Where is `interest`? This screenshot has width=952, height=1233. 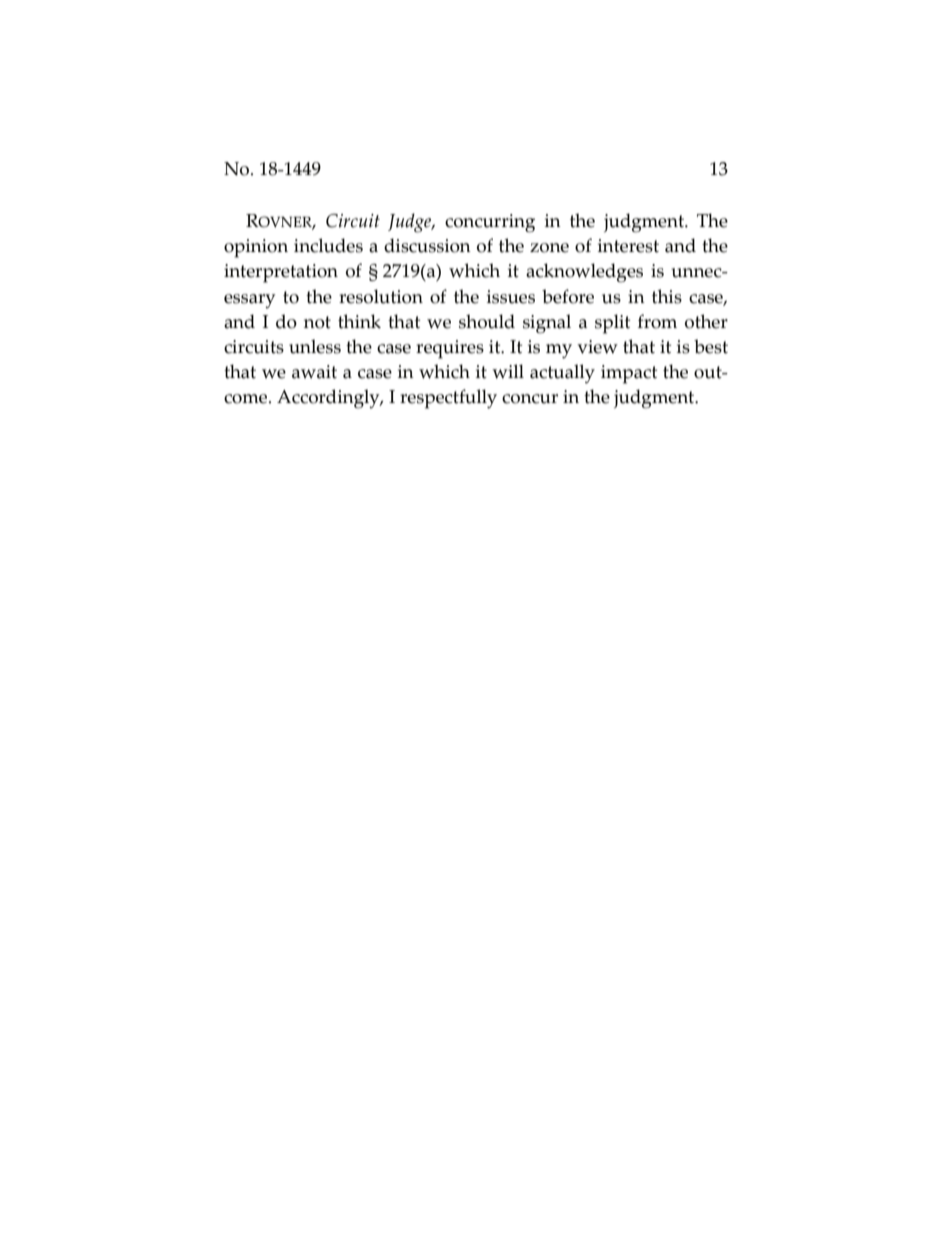 interest is located at coordinates (628, 246).
